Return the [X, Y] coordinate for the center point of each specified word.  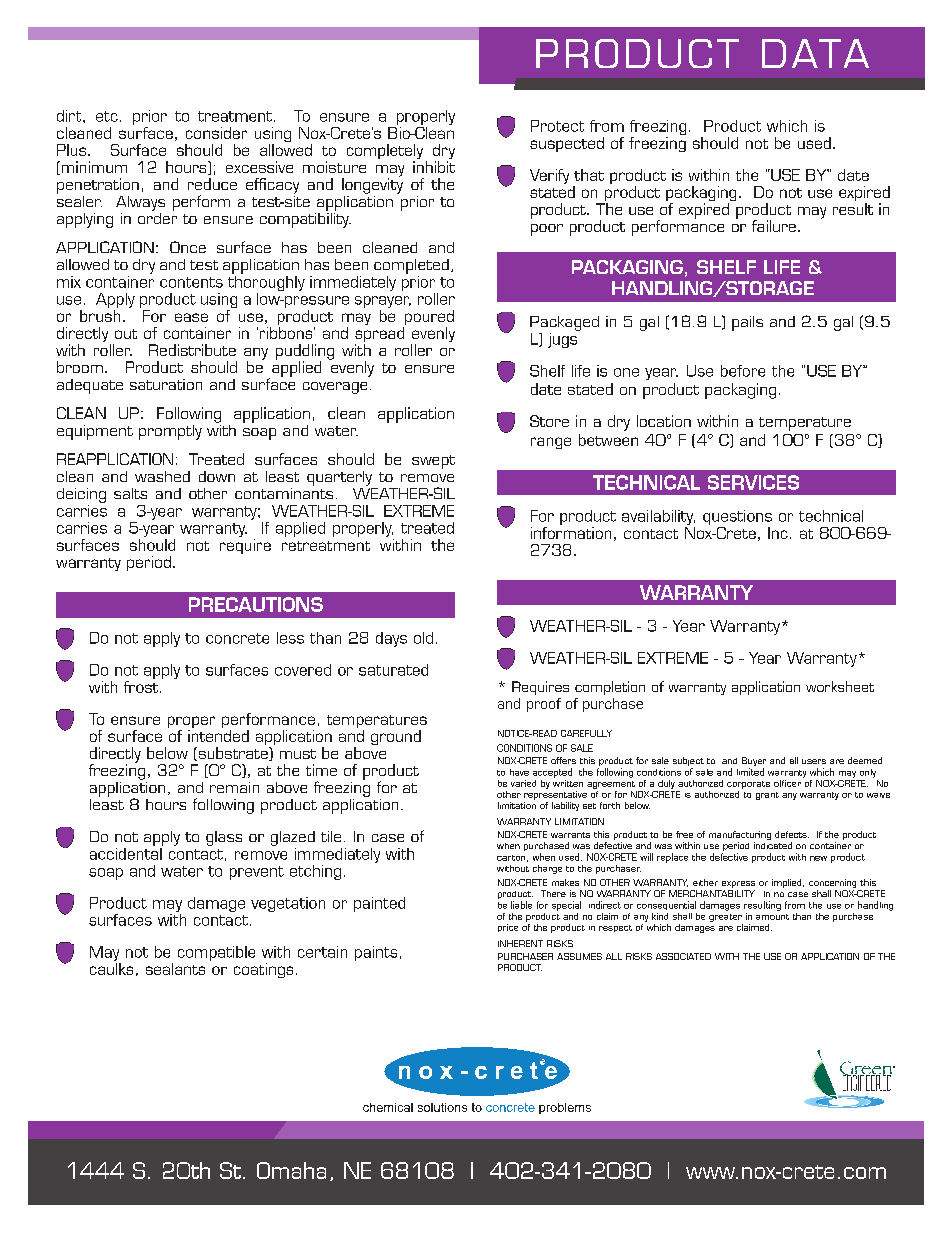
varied [523, 783]
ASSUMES [579, 956]
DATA [815, 53]
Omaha [291, 1170]
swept [433, 462]
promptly [170, 432]
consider [216, 133]
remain [234, 787]
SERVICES [753, 482]
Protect [557, 126]
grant [767, 796]
